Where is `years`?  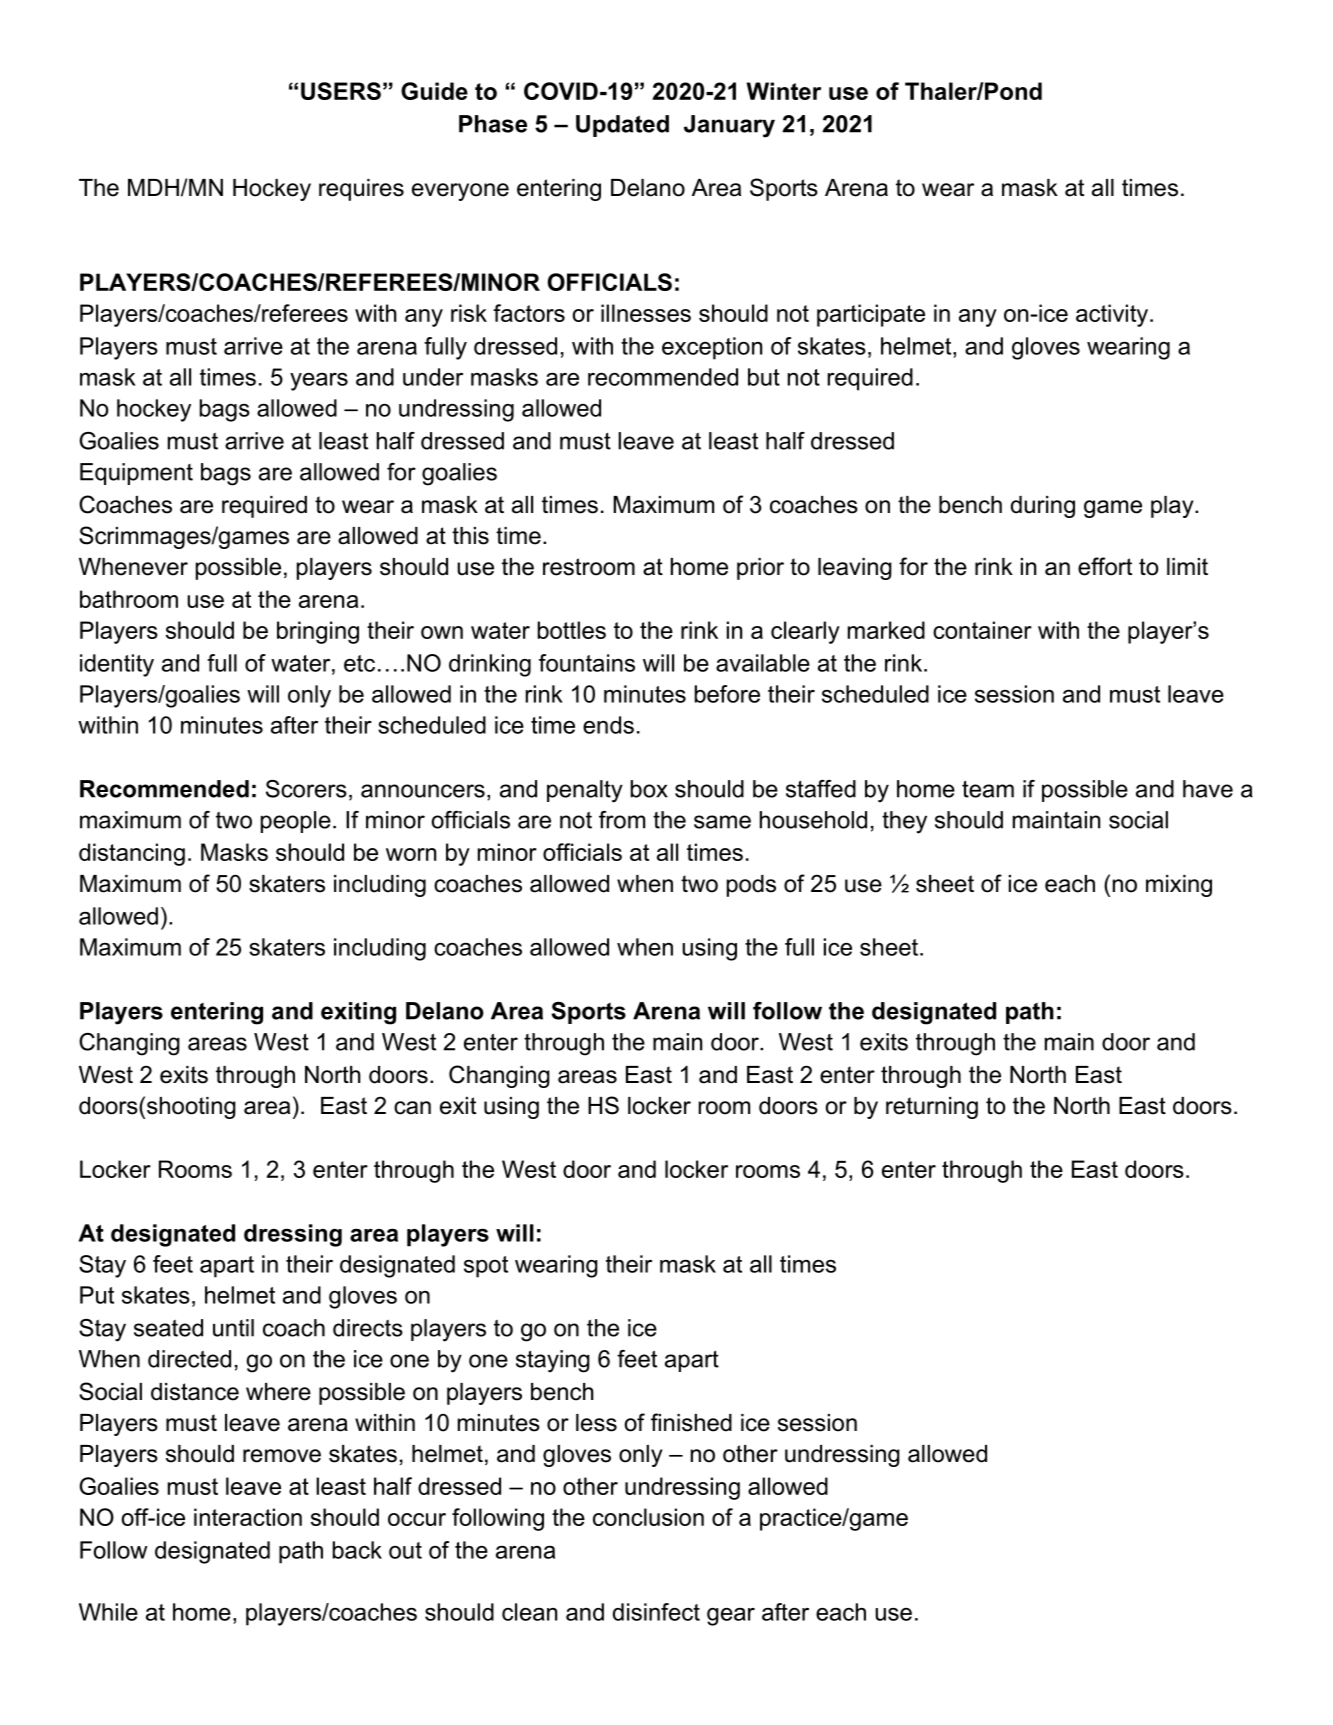
years is located at coordinates (319, 382).
